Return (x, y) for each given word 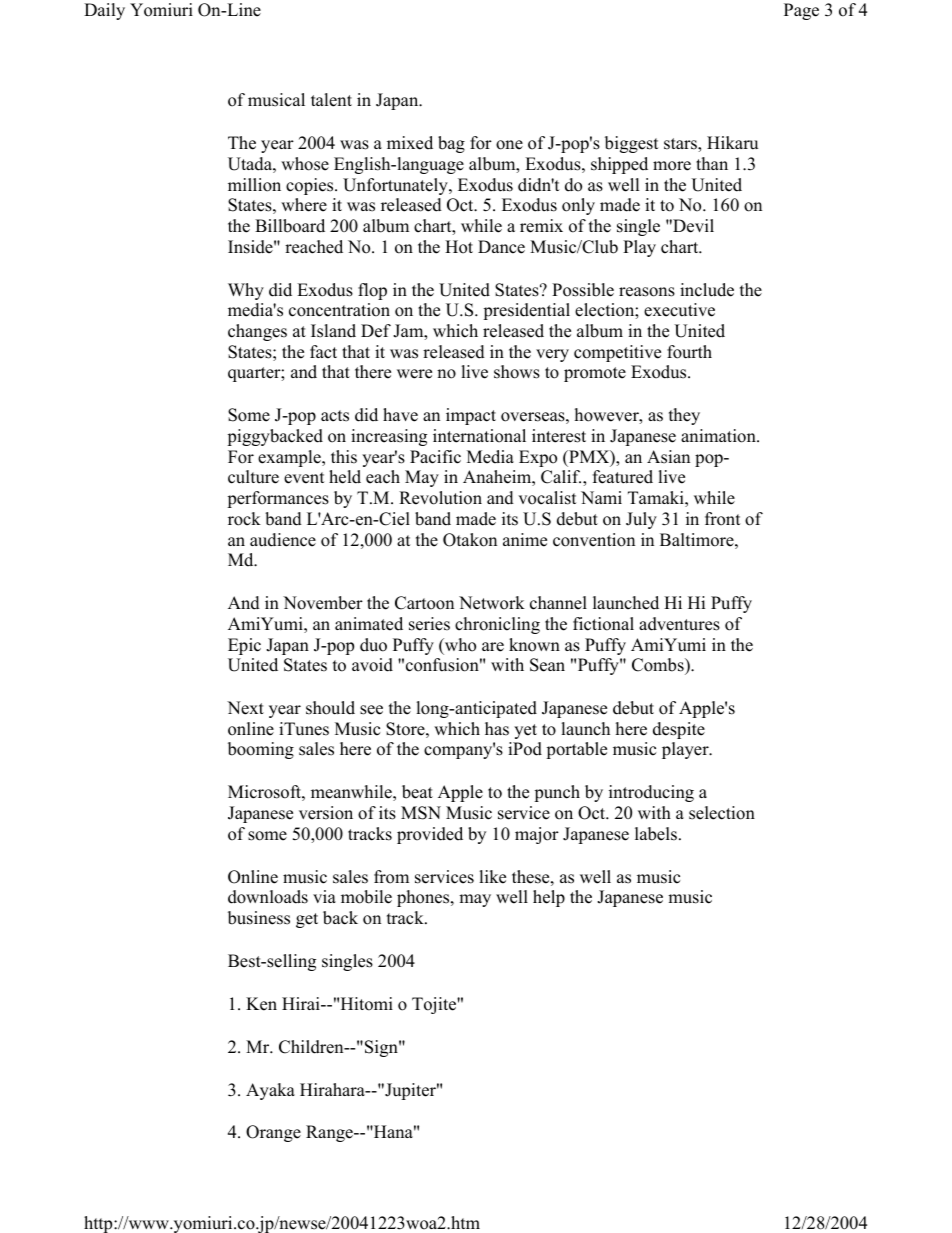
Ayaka (270, 1091)
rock (244, 519)
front (723, 519)
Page (801, 11)
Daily (104, 11)
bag (451, 144)
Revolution (440, 498)
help (549, 898)
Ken (261, 1004)
